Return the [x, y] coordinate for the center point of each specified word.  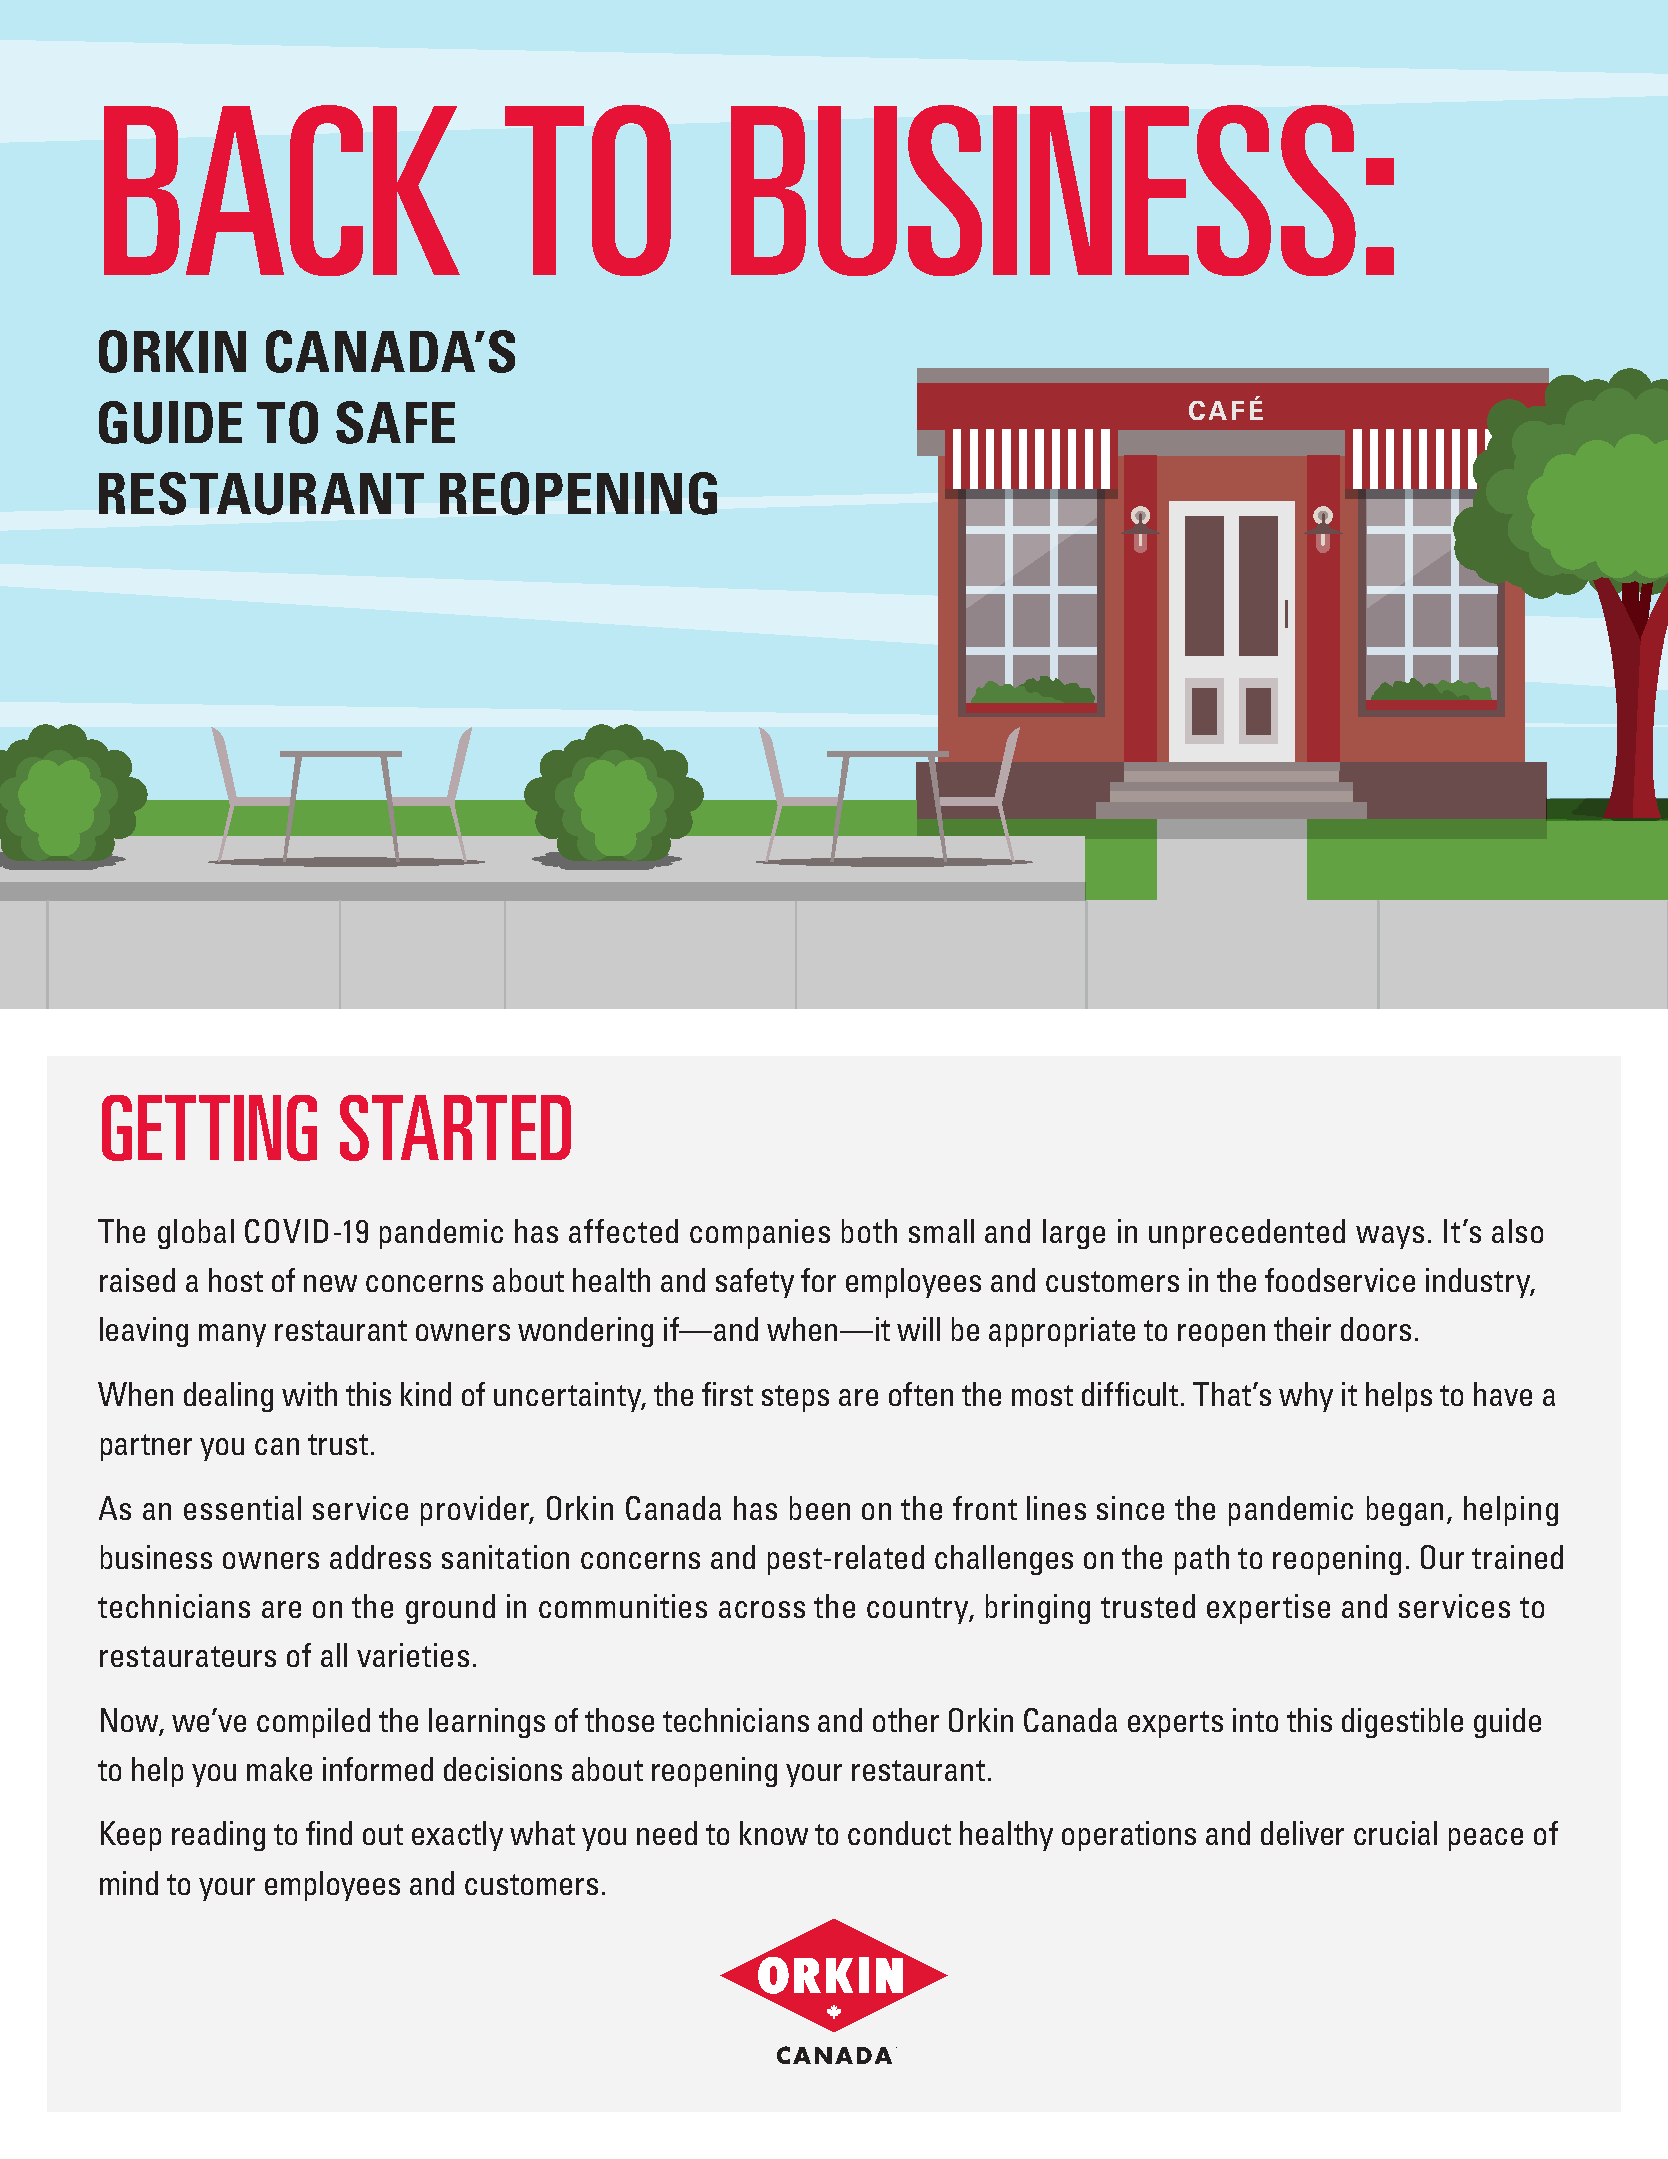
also [1517, 1231]
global [196, 1234]
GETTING [209, 1128]
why [1306, 1397]
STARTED [455, 1128]
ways [1390, 1237]
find [329, 1833]
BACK [282, 190]
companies [760, 1234]
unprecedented [1247, 1234]
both [869, 1231]
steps [795, 1398]
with [309, 1394]
